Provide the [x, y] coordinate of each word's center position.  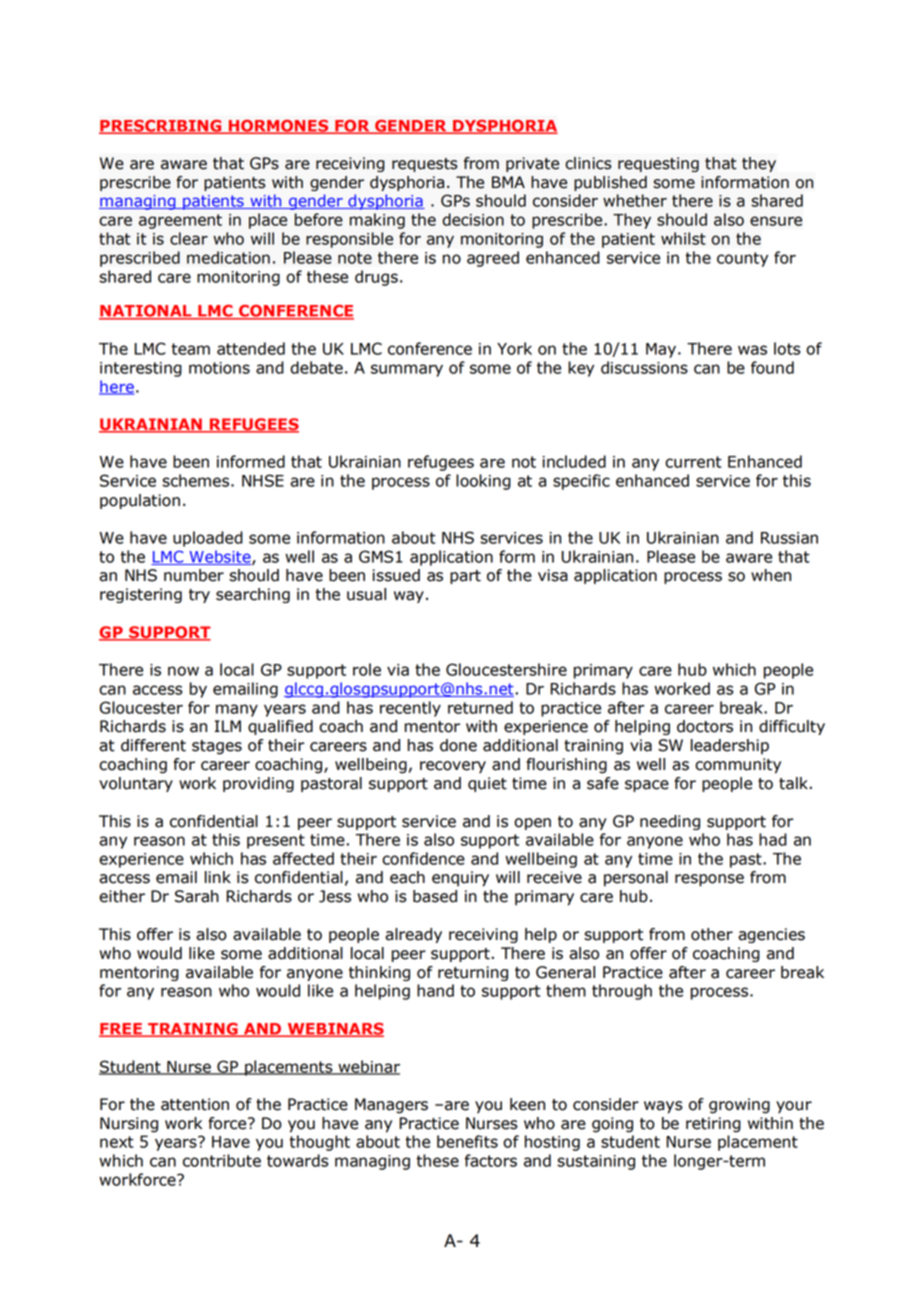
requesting [658, 164]
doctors [705, 726]
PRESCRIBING [161, 127]
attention [195, 1104]
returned [480, 707]
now [183, 671]
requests [425, 165]
